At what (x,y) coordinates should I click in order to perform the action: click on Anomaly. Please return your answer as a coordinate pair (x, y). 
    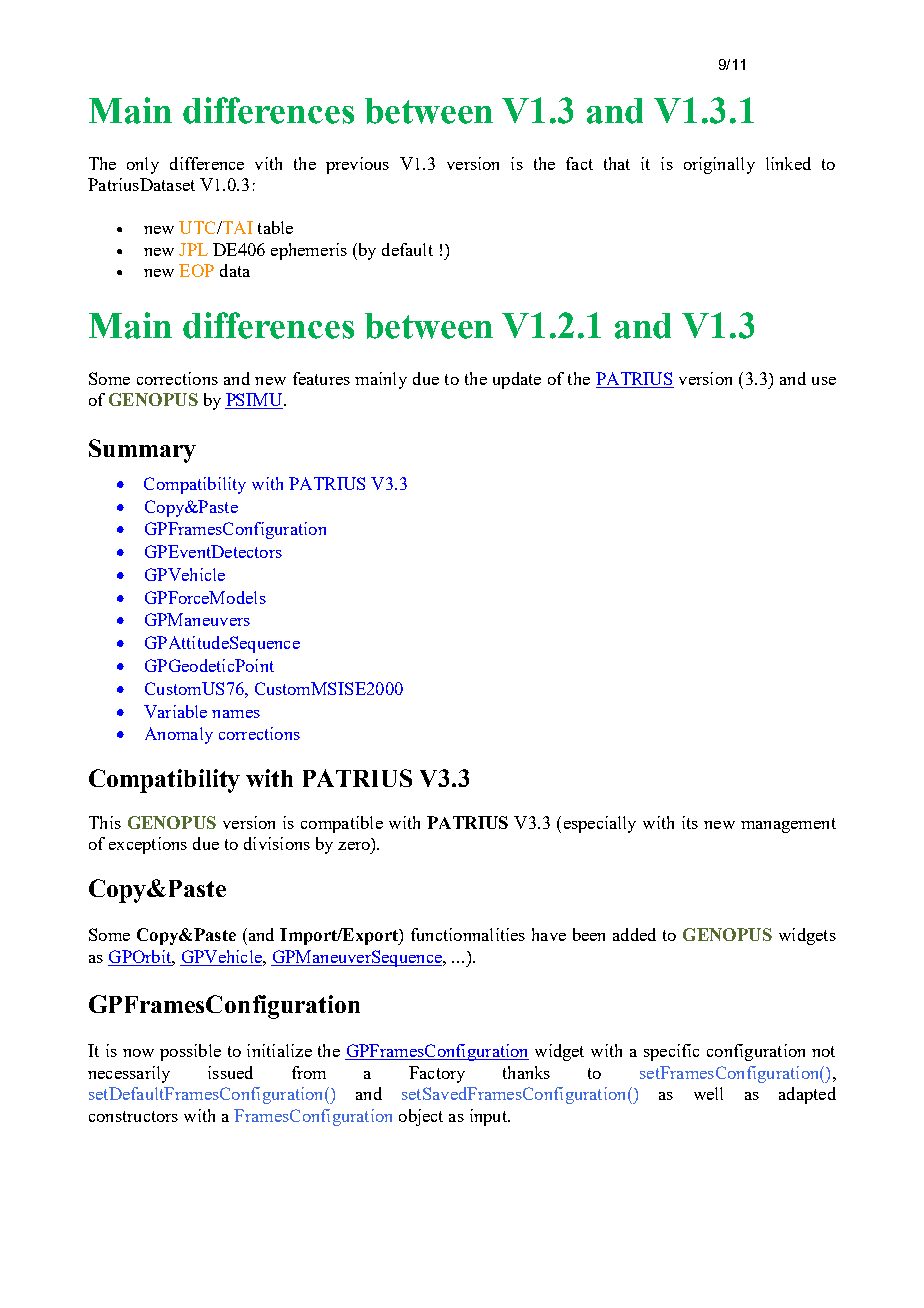
    Looking at the image, I should click on (179, 735).
